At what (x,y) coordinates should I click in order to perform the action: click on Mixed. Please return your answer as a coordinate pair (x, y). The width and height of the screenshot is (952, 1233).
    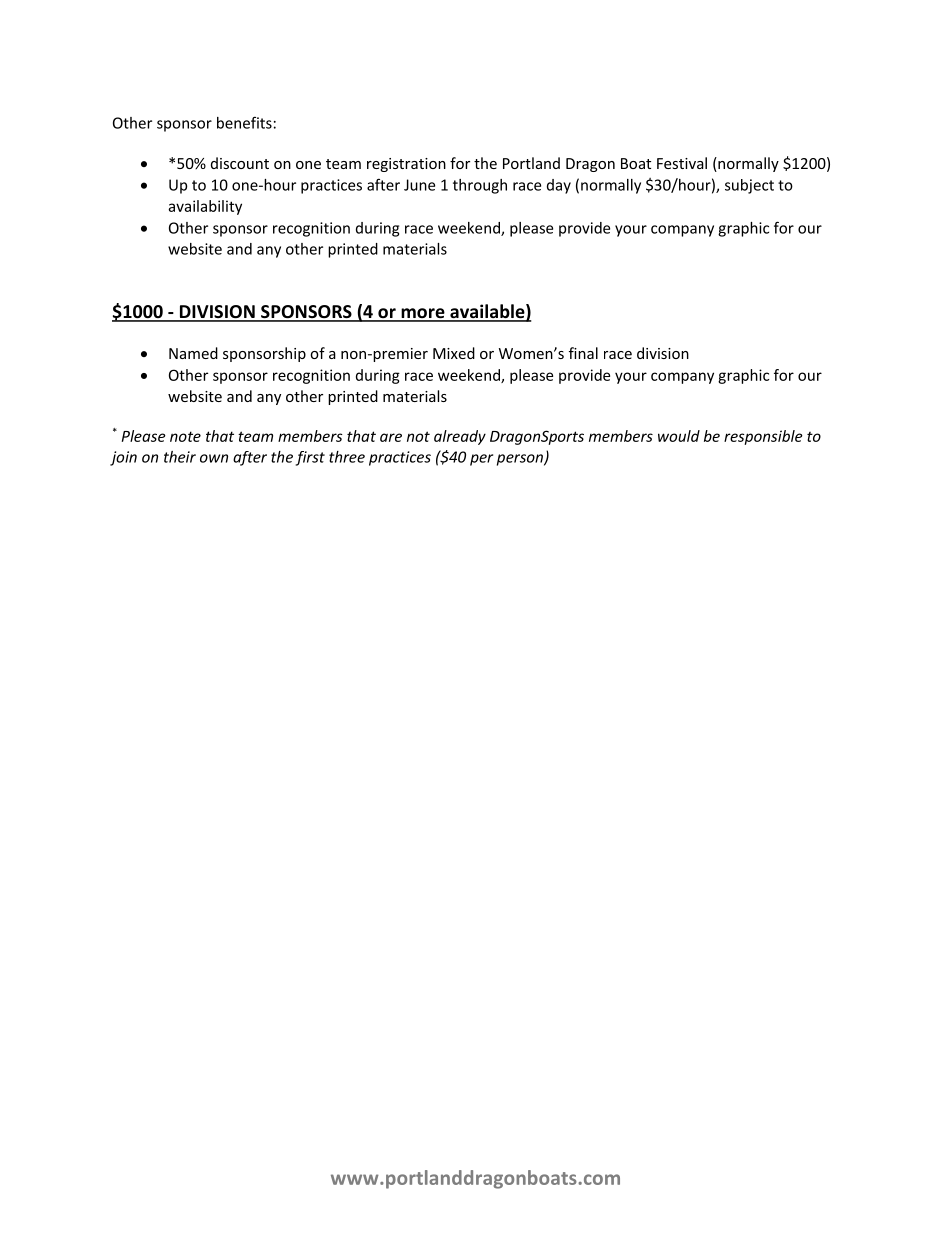
    Looking at the image, I should click on (454, 353).
